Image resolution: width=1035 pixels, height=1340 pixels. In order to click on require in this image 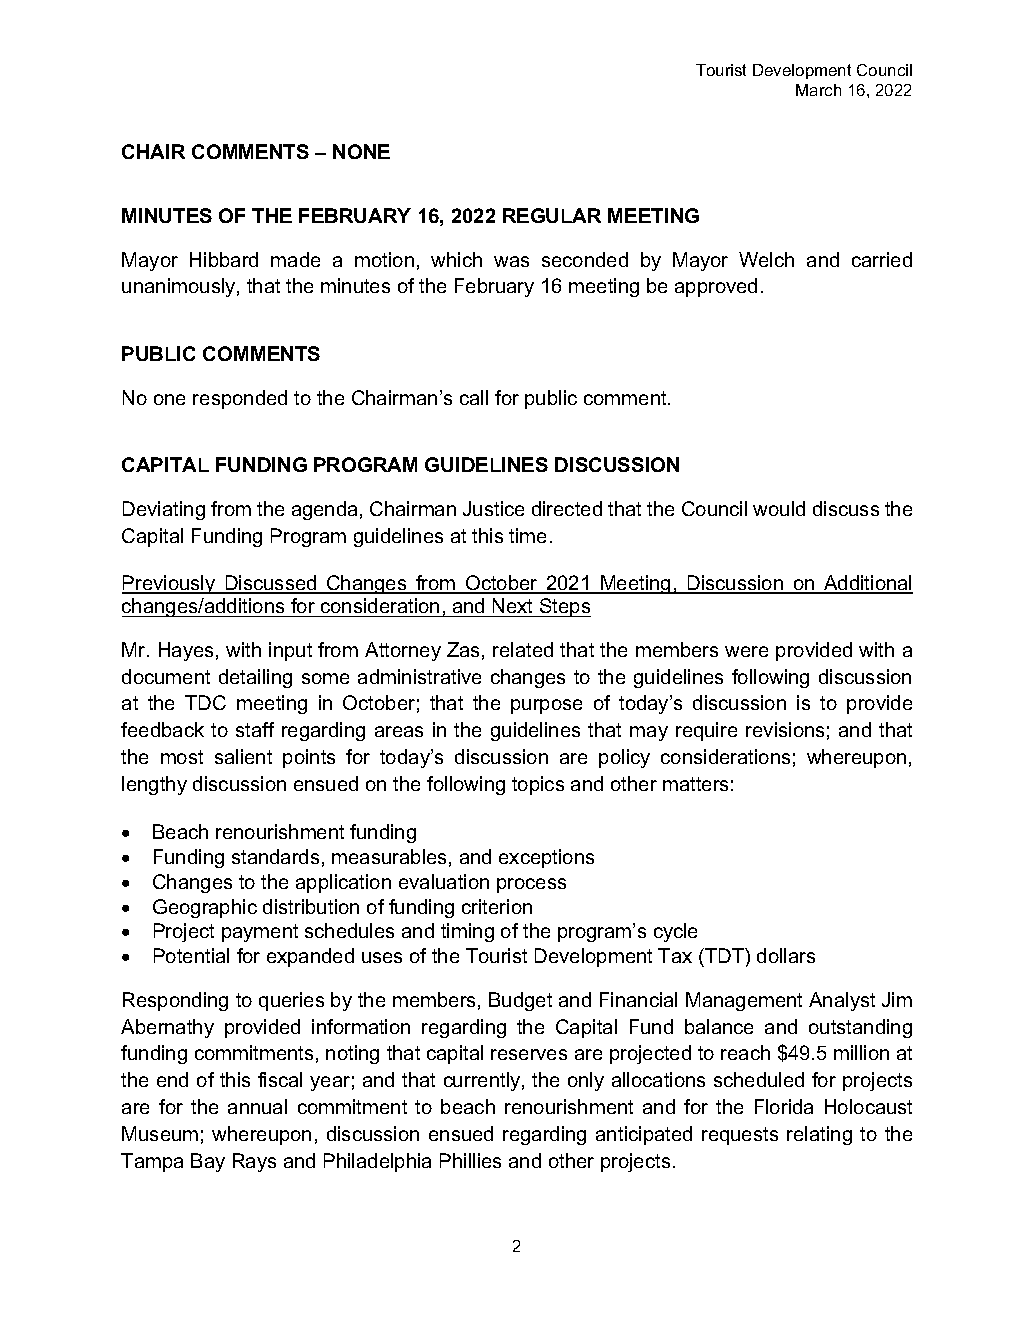, I will do `click(706, 731)`.
